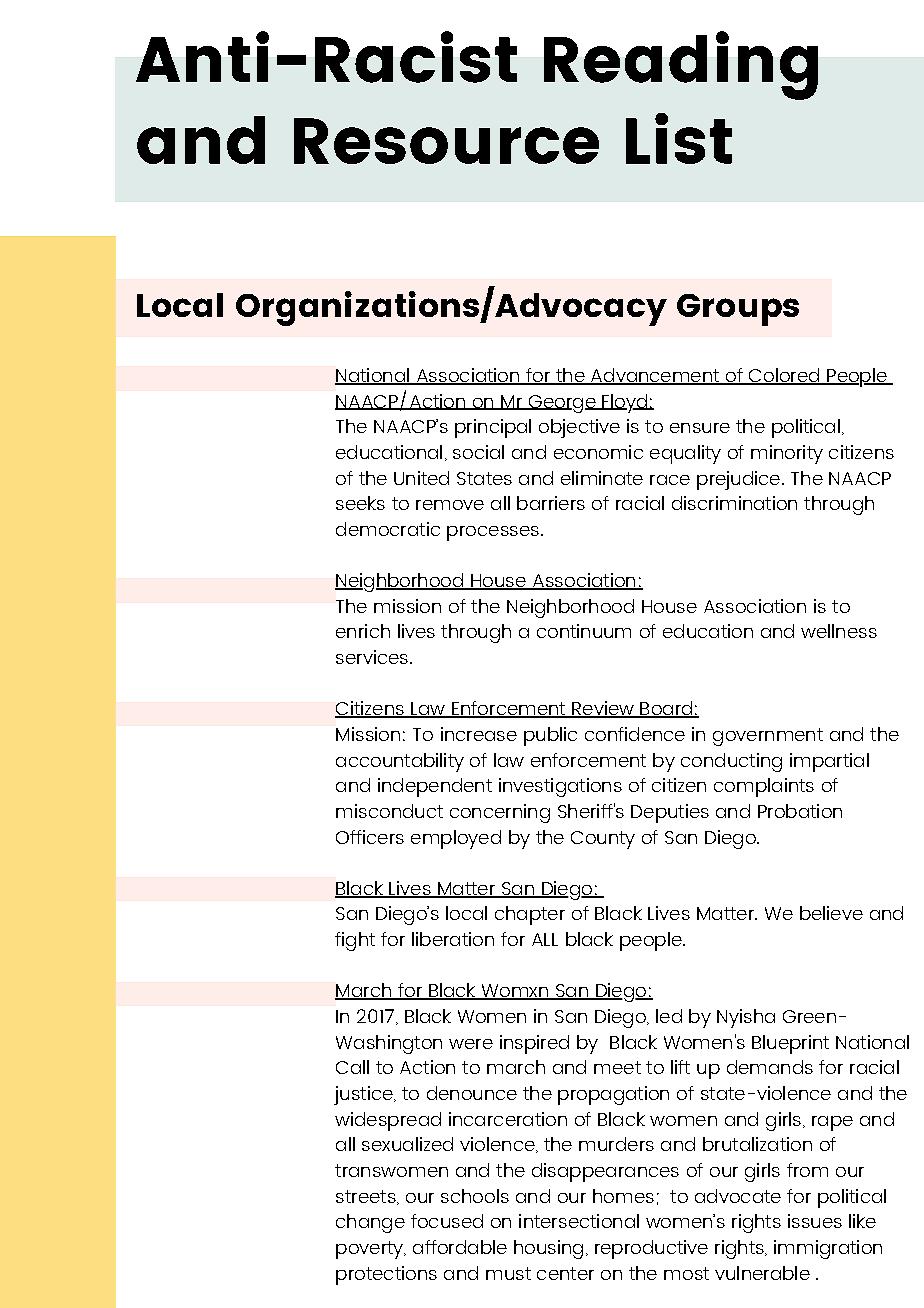  Describe the element at coordinates (603, 840) in the screenshot. I see `County` at that location.
